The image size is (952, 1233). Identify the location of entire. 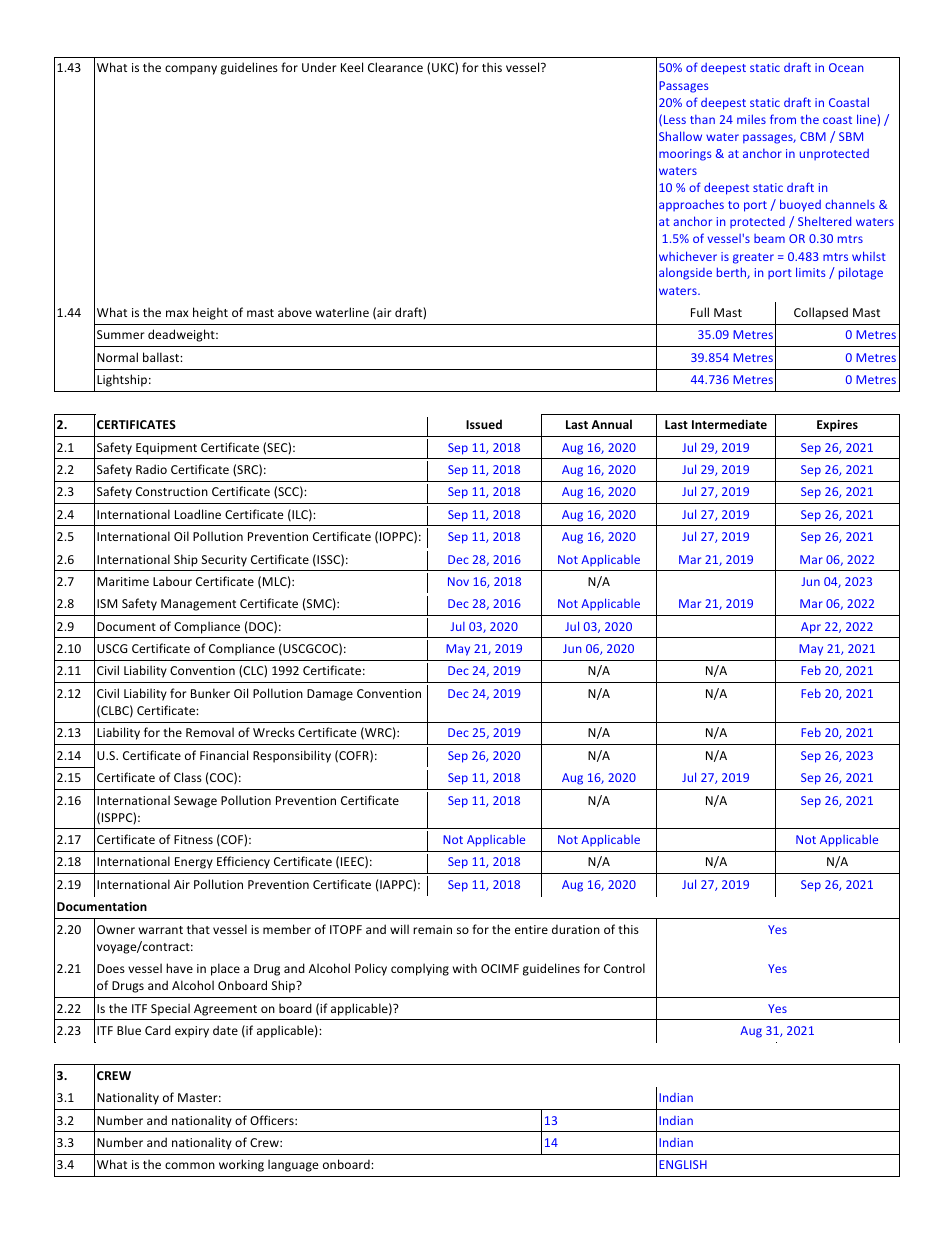
(531, 929).
